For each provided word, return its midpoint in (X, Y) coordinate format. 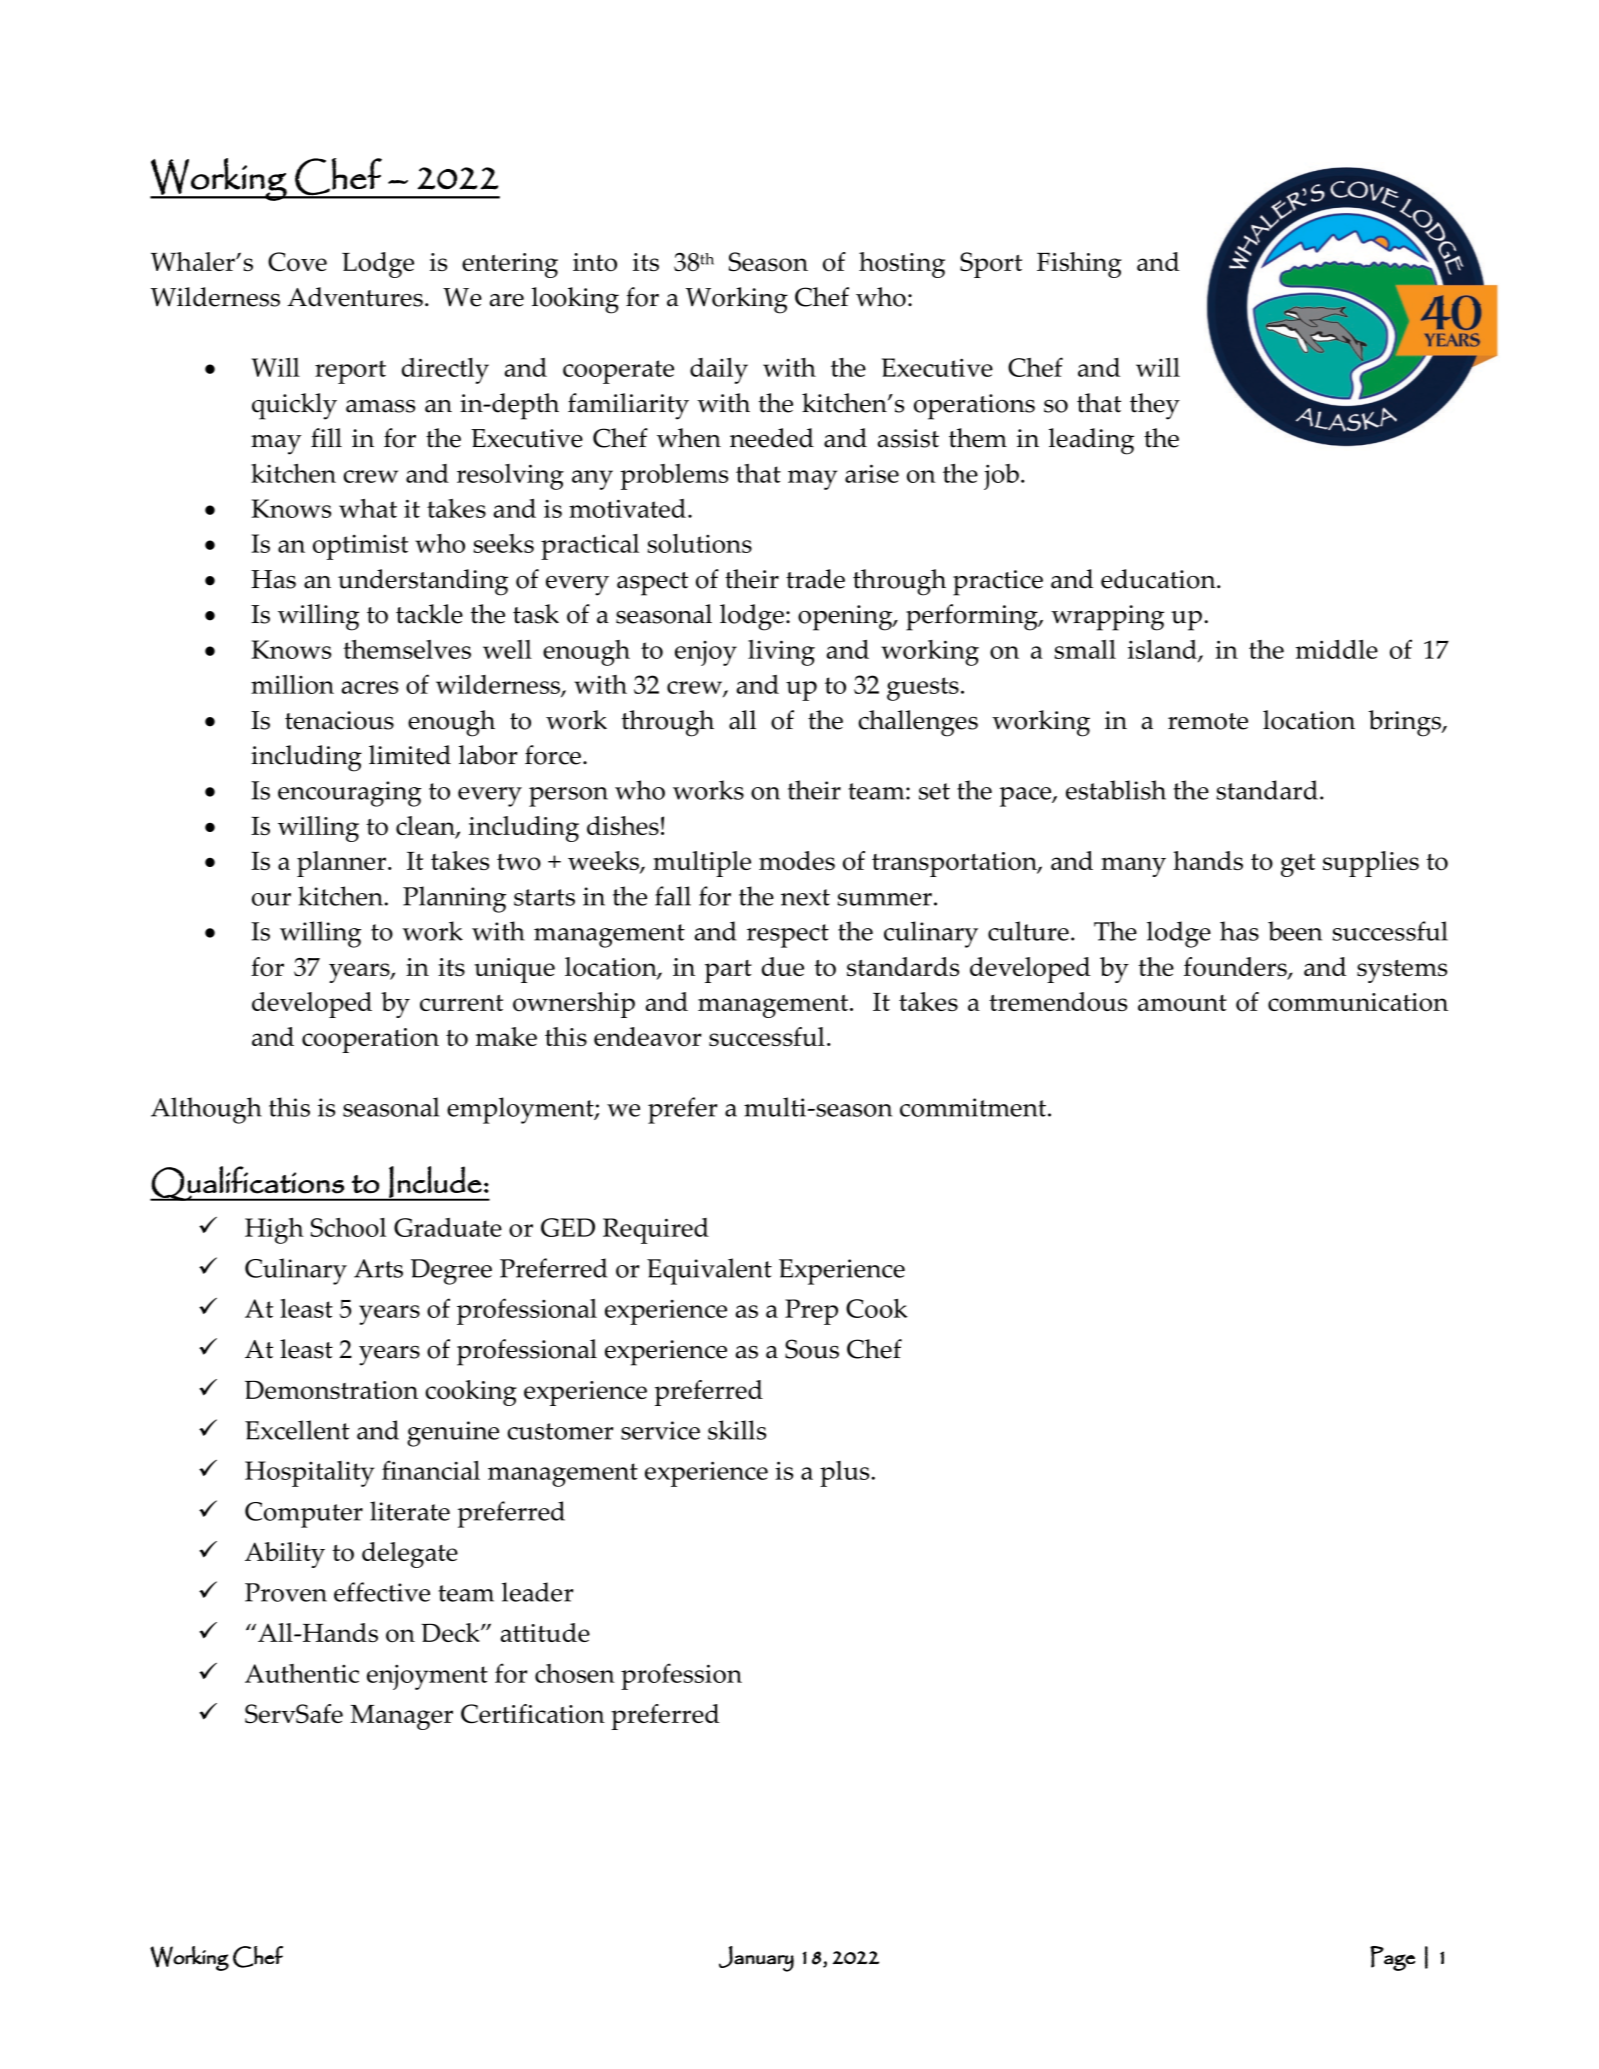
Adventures (355, 297)
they (1155, 406)
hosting (902, 265)
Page (1392, 1958)
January (756, 1959)
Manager (401, 1717)
